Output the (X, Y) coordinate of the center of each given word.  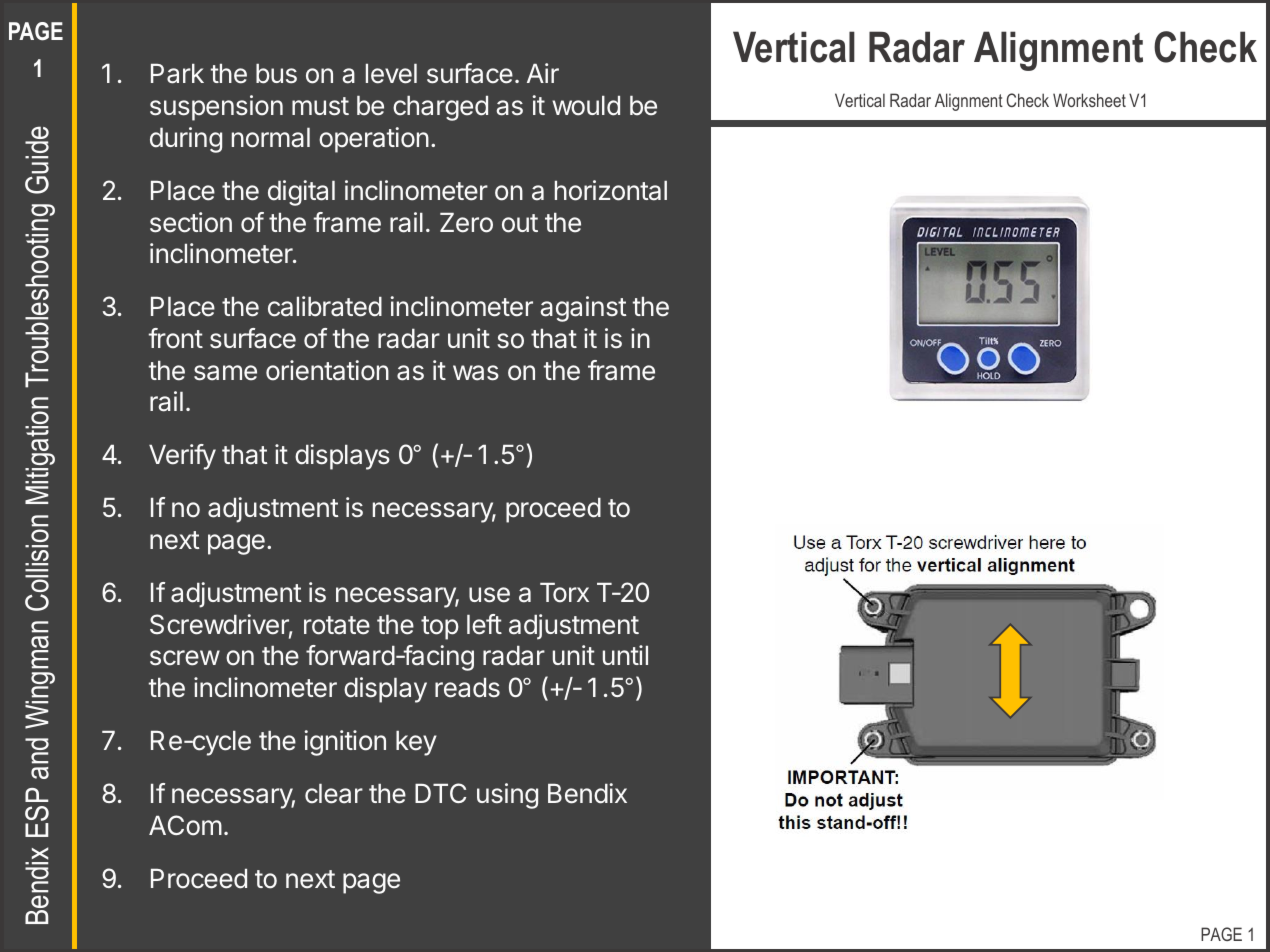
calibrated (325, 306)
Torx (564, 593)
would (586, 106)
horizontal (611, 190)
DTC (440, 793)
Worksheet (1089, 100)
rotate (337, 625)
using (507, 796)
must (320, 106)
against (583, 309)
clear (334, 794)
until (625, 655)
